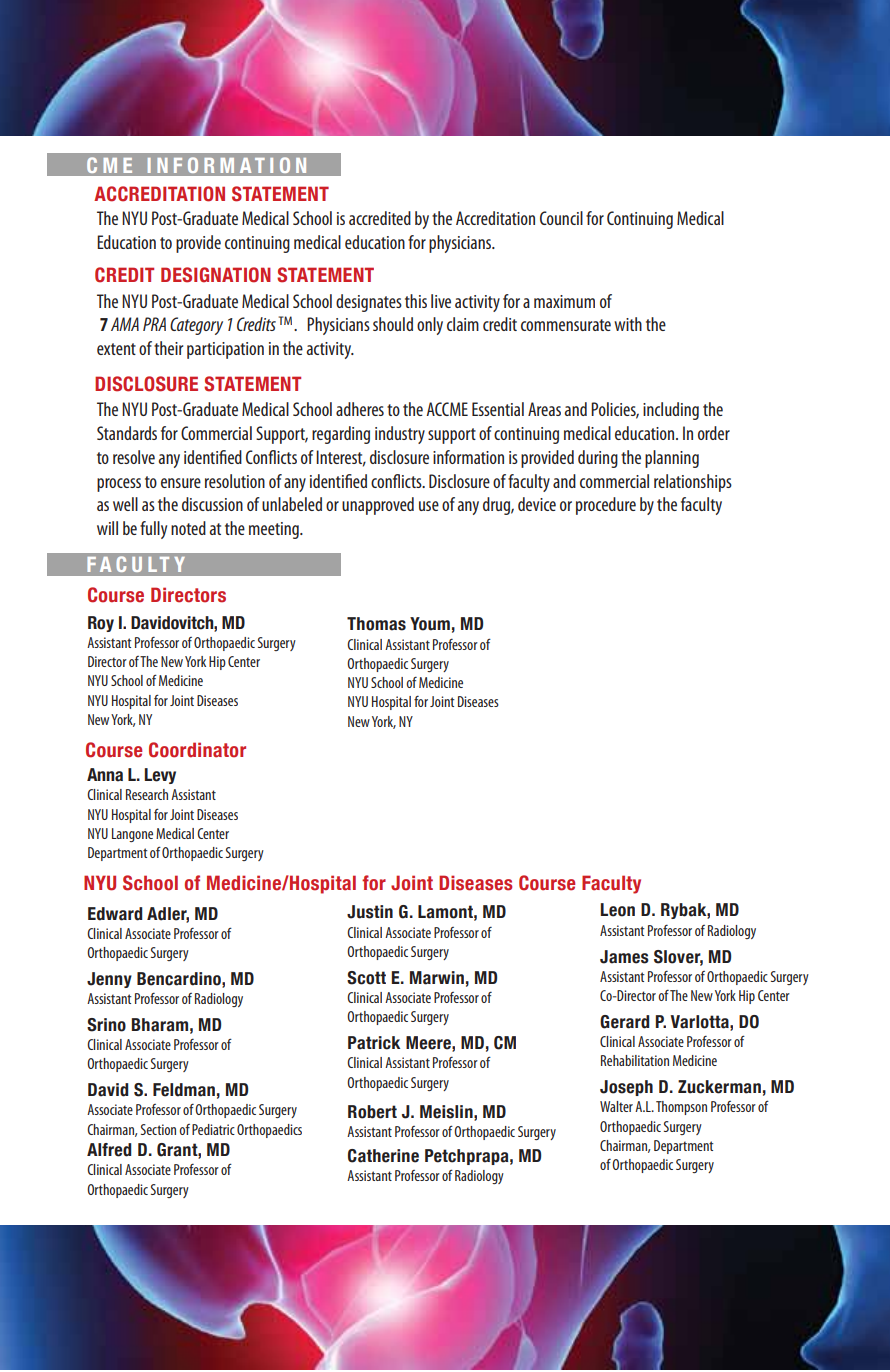 This image has width=890, height=1372. What do you see at coordinates (216, 275) in the image?
I see `DESIGNATION` at bounding box center [216, 275].
